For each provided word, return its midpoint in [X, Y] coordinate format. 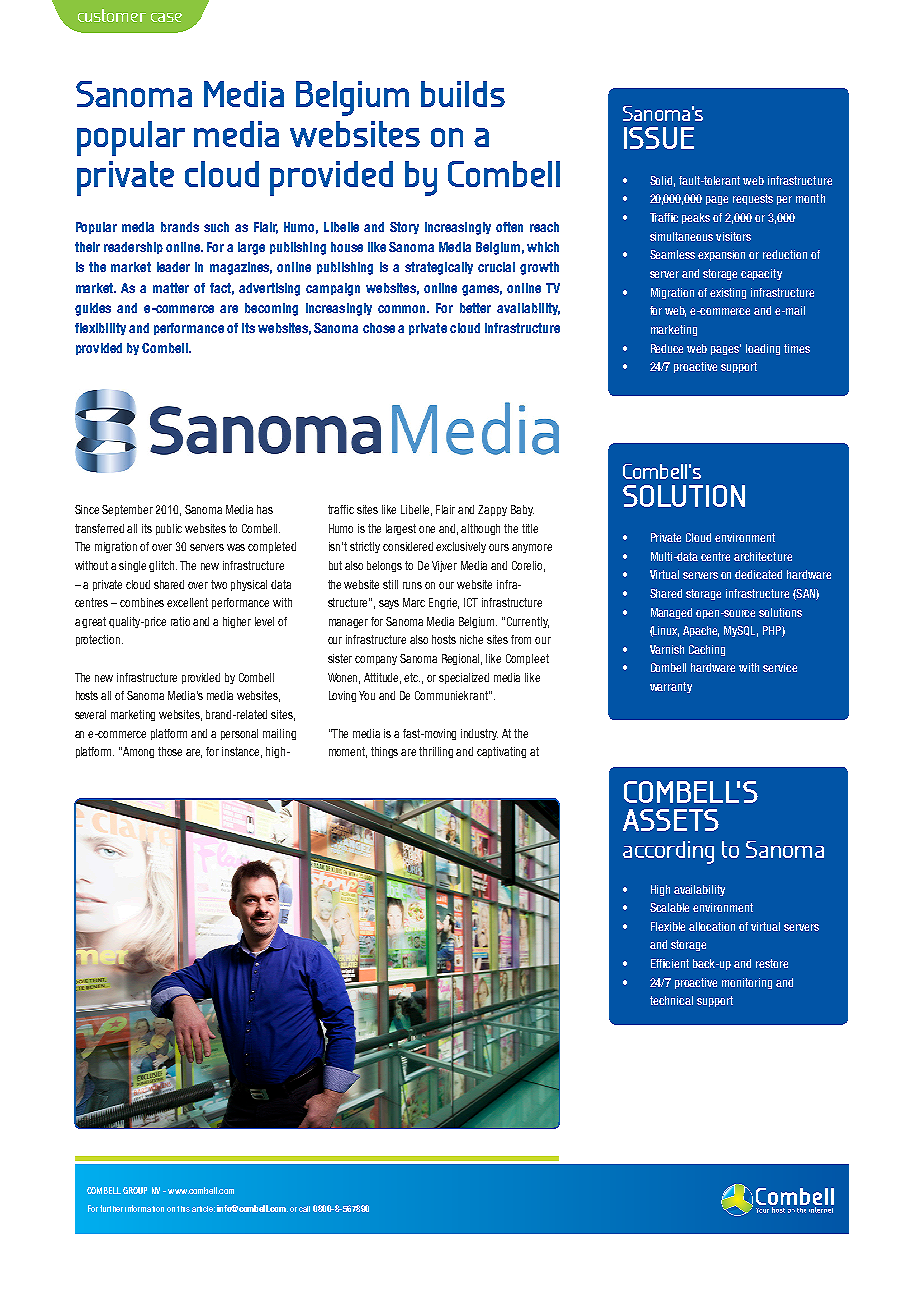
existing [728, 293]
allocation [712, 926]
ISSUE [659, 138]
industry [479, 734]
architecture [763, 556]
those [170, 751]
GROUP [135, 1190]
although [480, 529]
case [166, 17]
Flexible [668, 926]
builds [463, 94]
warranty [671, 687]
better [475, 308]
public [169, 529]
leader [173, 267]
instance [242, 752]
